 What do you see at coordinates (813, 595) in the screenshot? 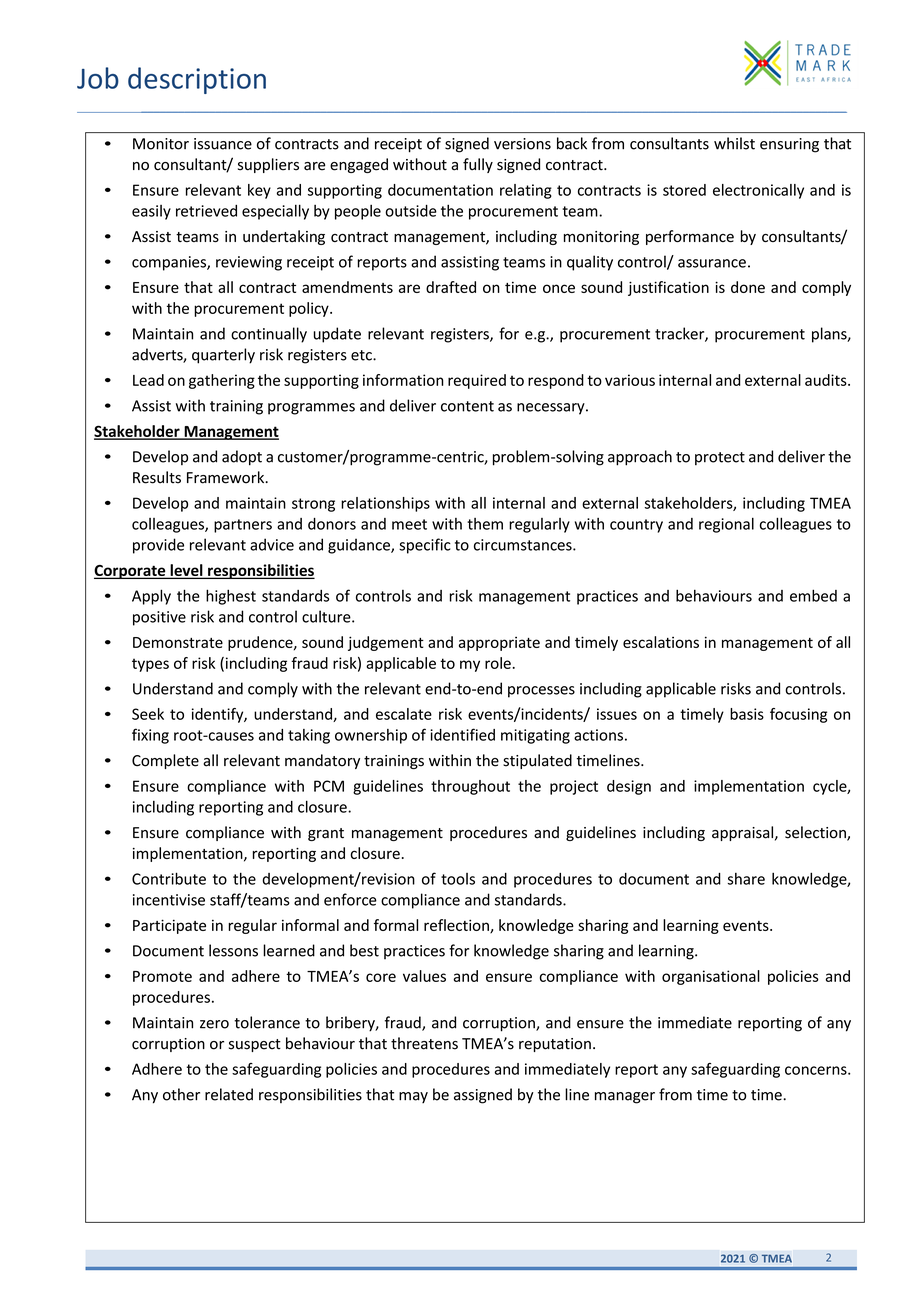
I see `embed` at bounding box center [813, 595].
